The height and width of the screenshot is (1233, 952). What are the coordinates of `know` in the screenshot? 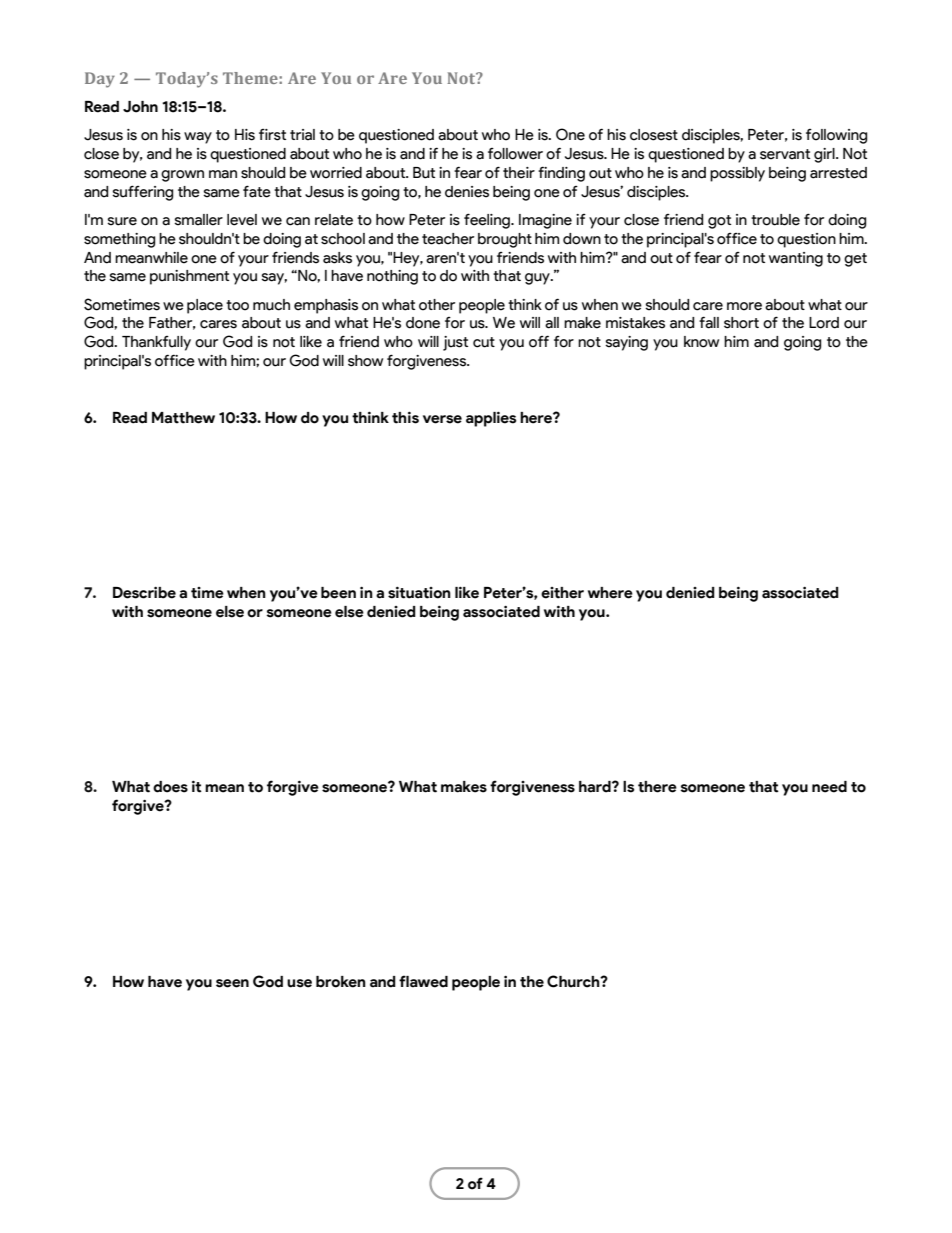 It's located at (701, 342).
